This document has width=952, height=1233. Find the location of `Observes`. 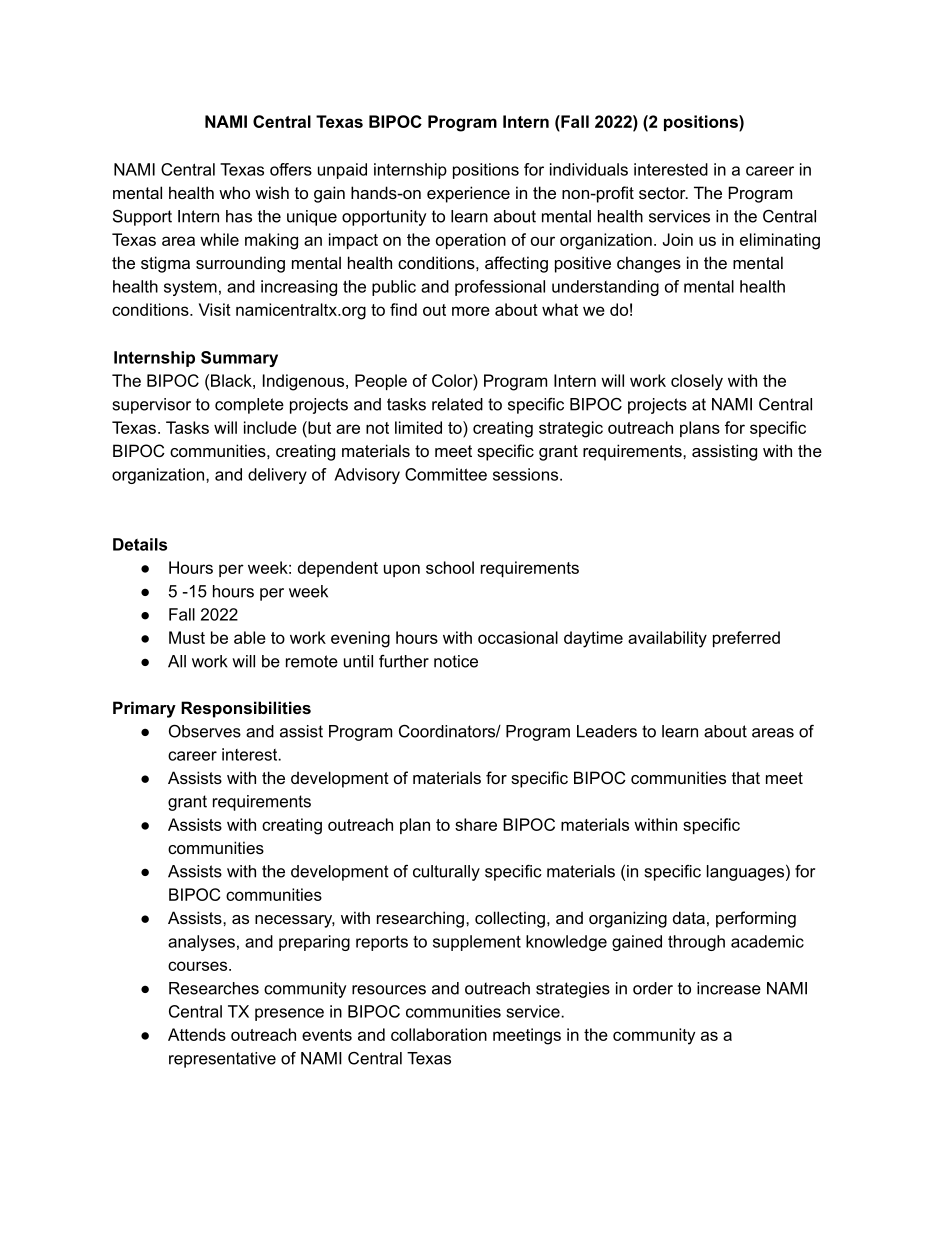

Observes is located at coordinates (205, 731).
